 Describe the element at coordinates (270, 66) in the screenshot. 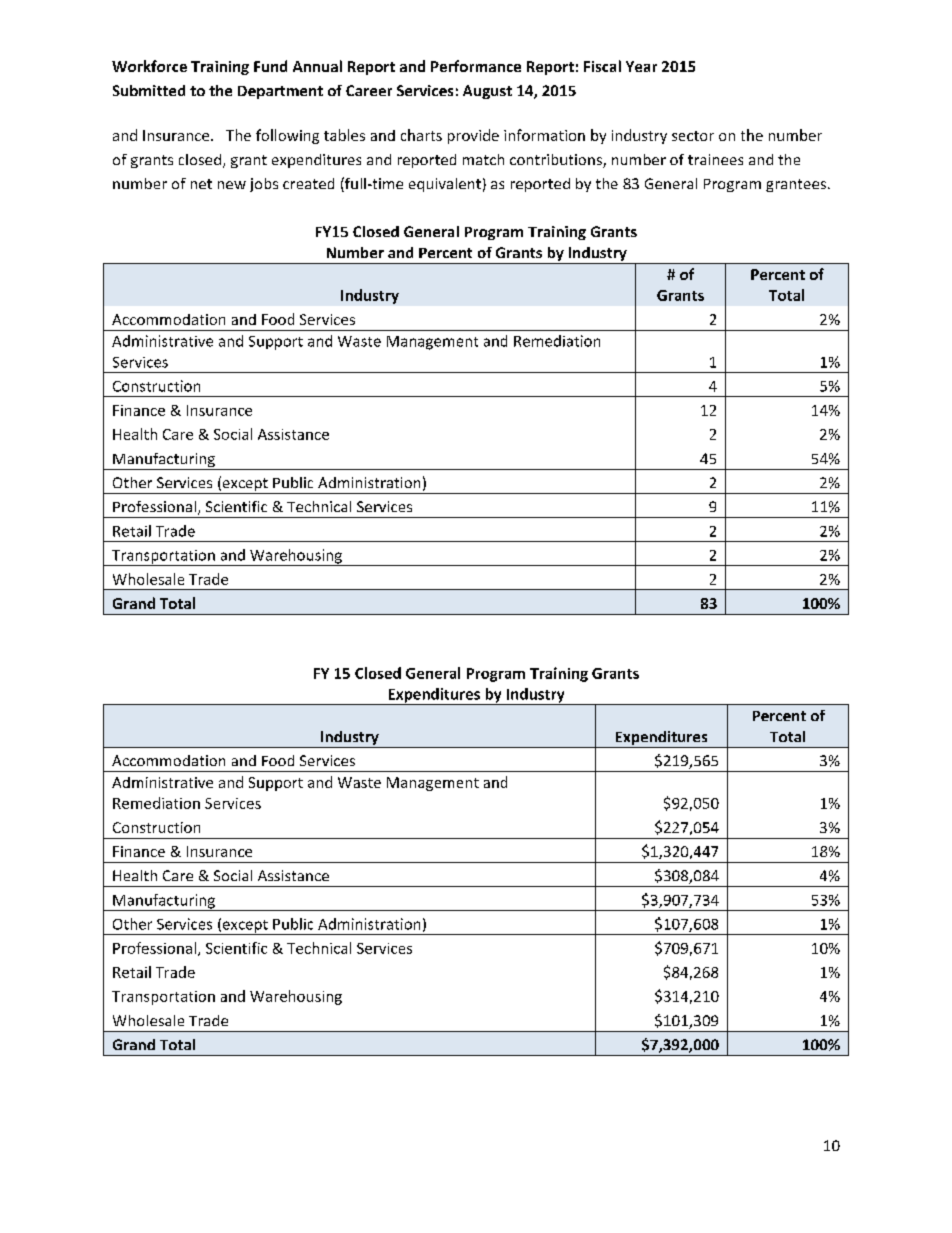

I see `Fund` at that location.
